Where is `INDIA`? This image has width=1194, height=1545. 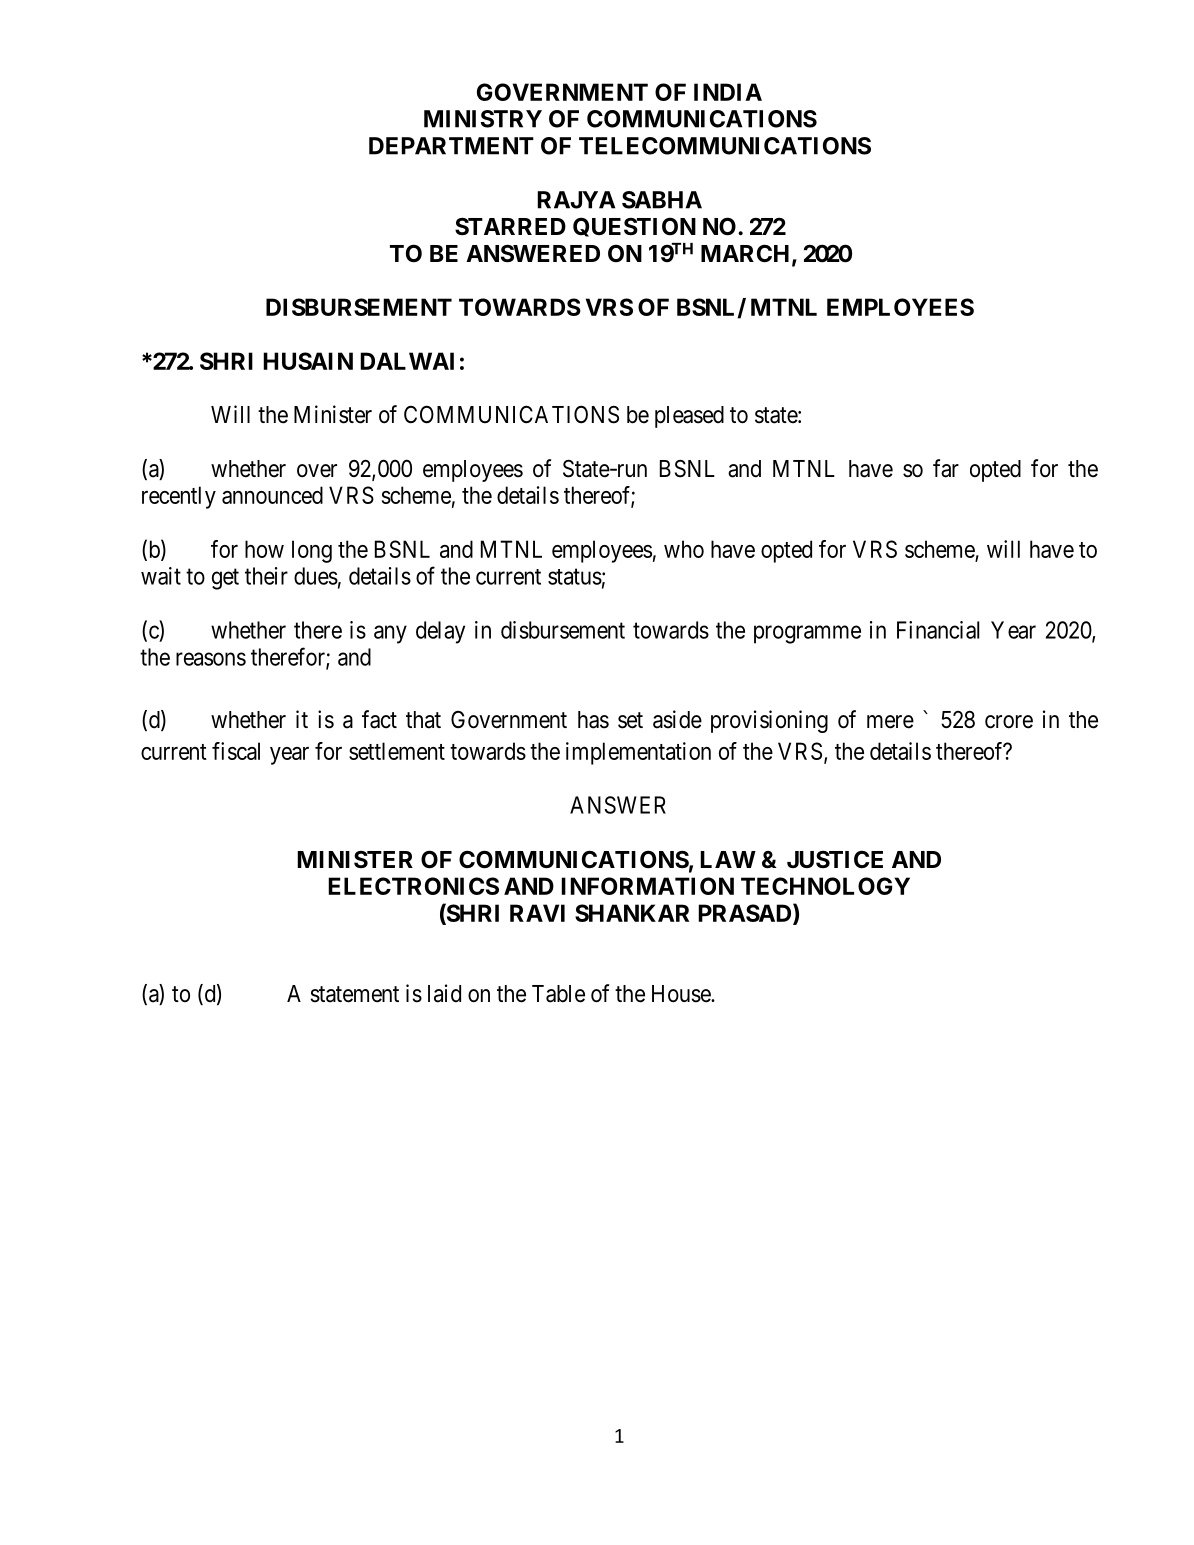 INDIA is located at coordinates (728, 92).
